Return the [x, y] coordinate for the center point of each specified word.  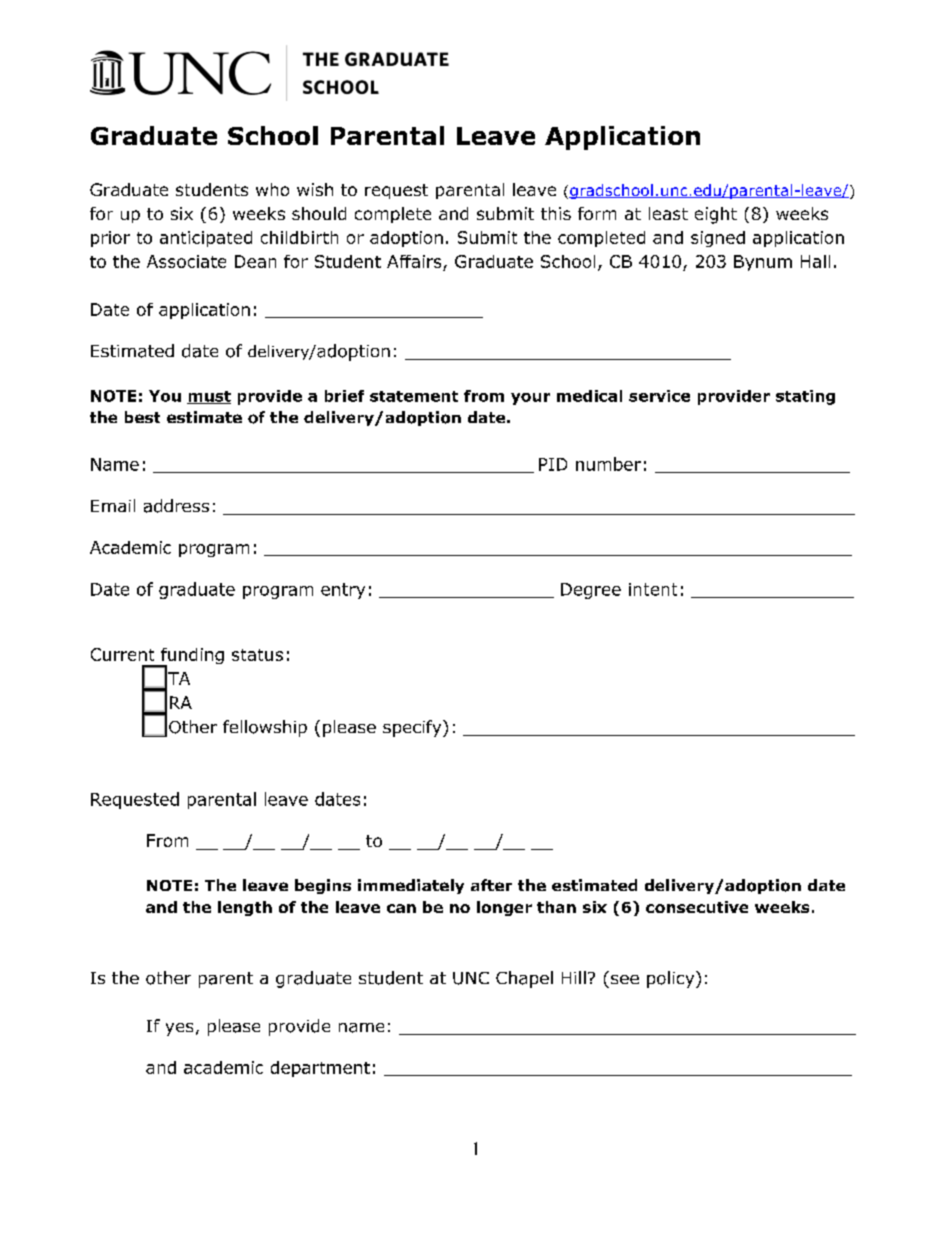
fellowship [265, 728]
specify [413, 728]
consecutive [697, 907]
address [176, 506]
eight [716, 215]
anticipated [206, 239]
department [320, 1069]
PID [553, 464]
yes [179, 1029]
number [608, 464]
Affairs [414, 261]
